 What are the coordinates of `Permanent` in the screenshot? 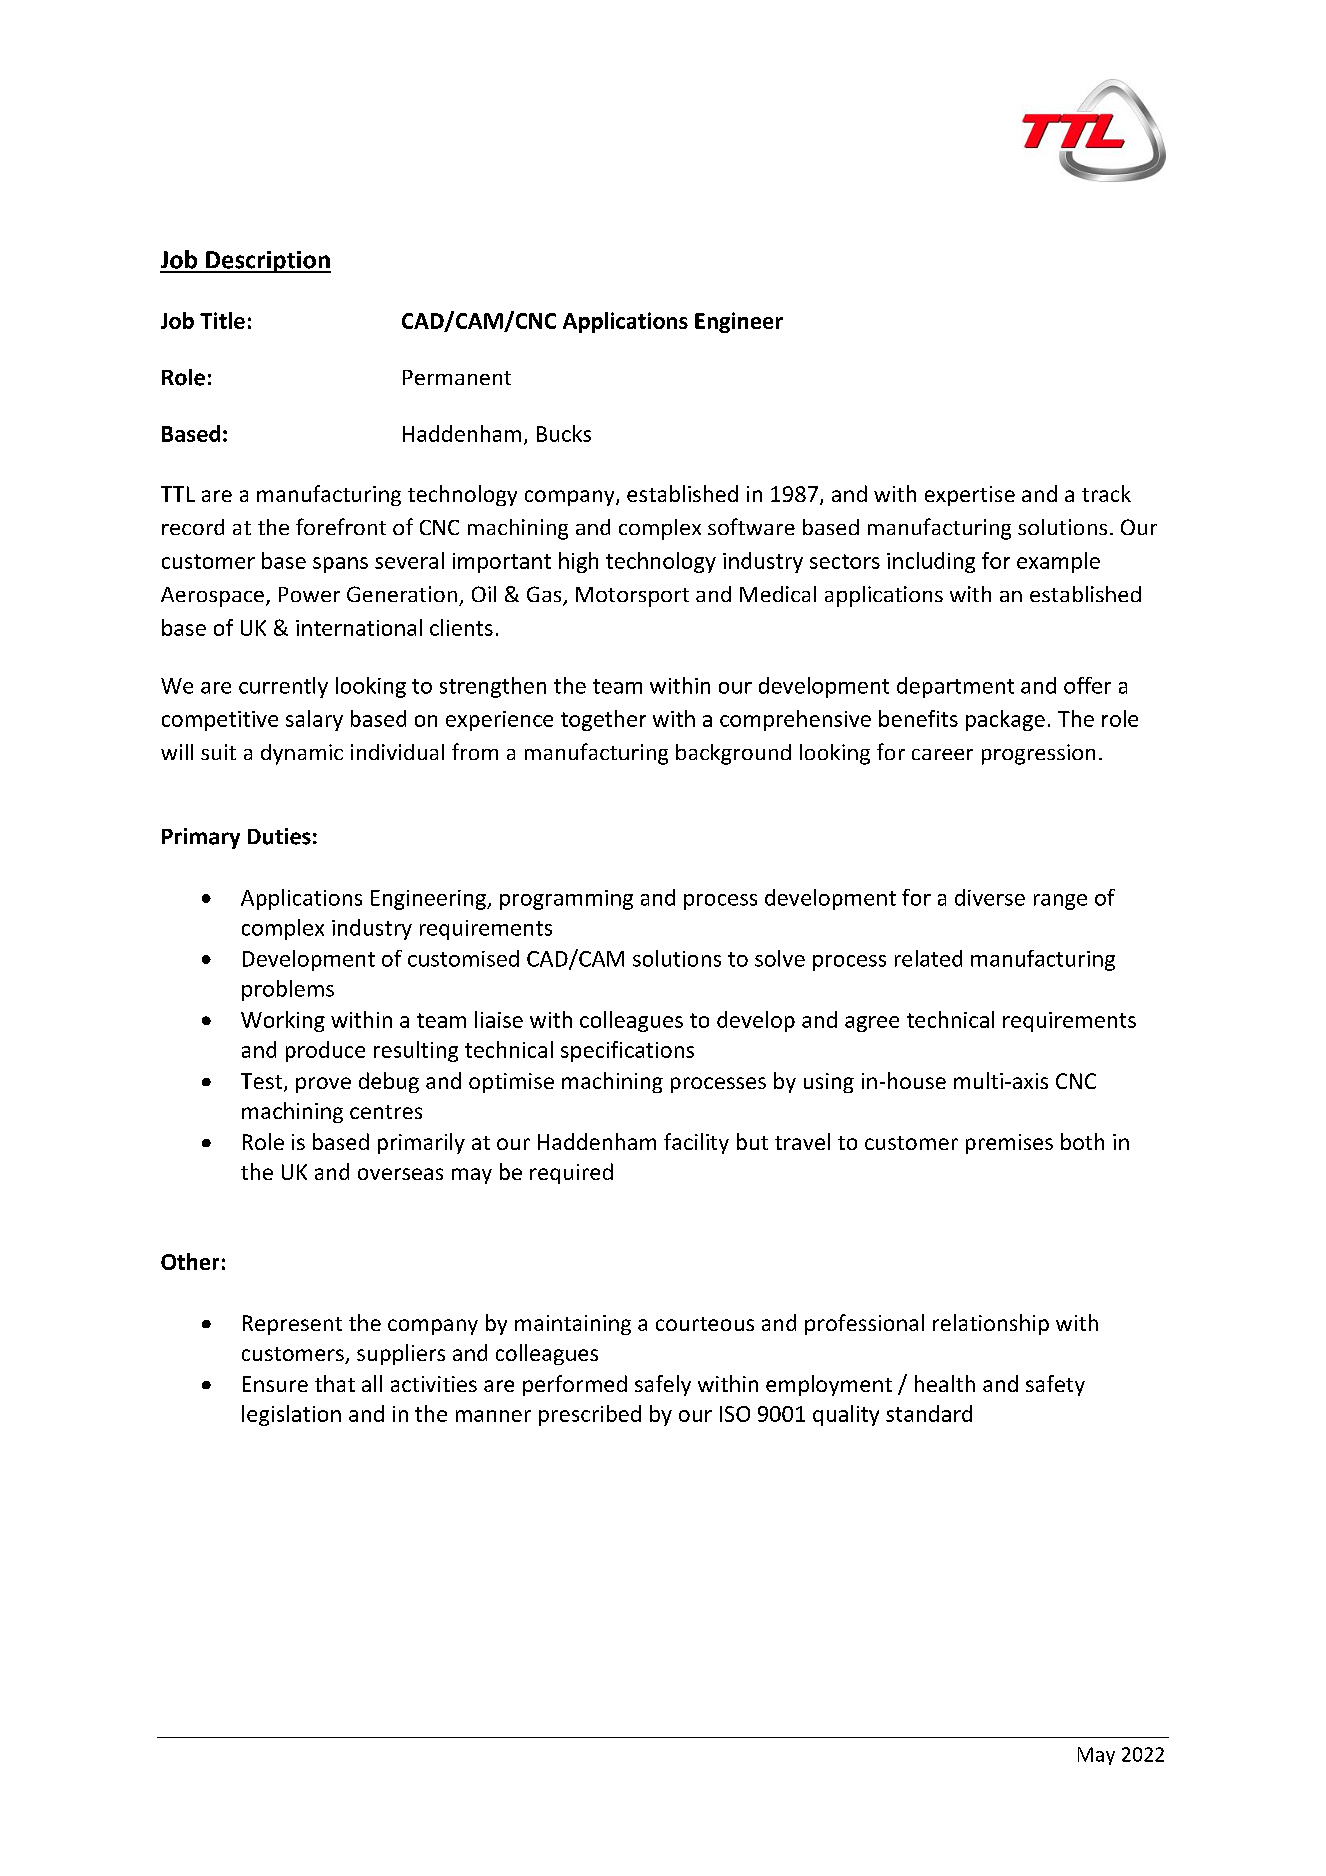 It's located at (457, 377).
